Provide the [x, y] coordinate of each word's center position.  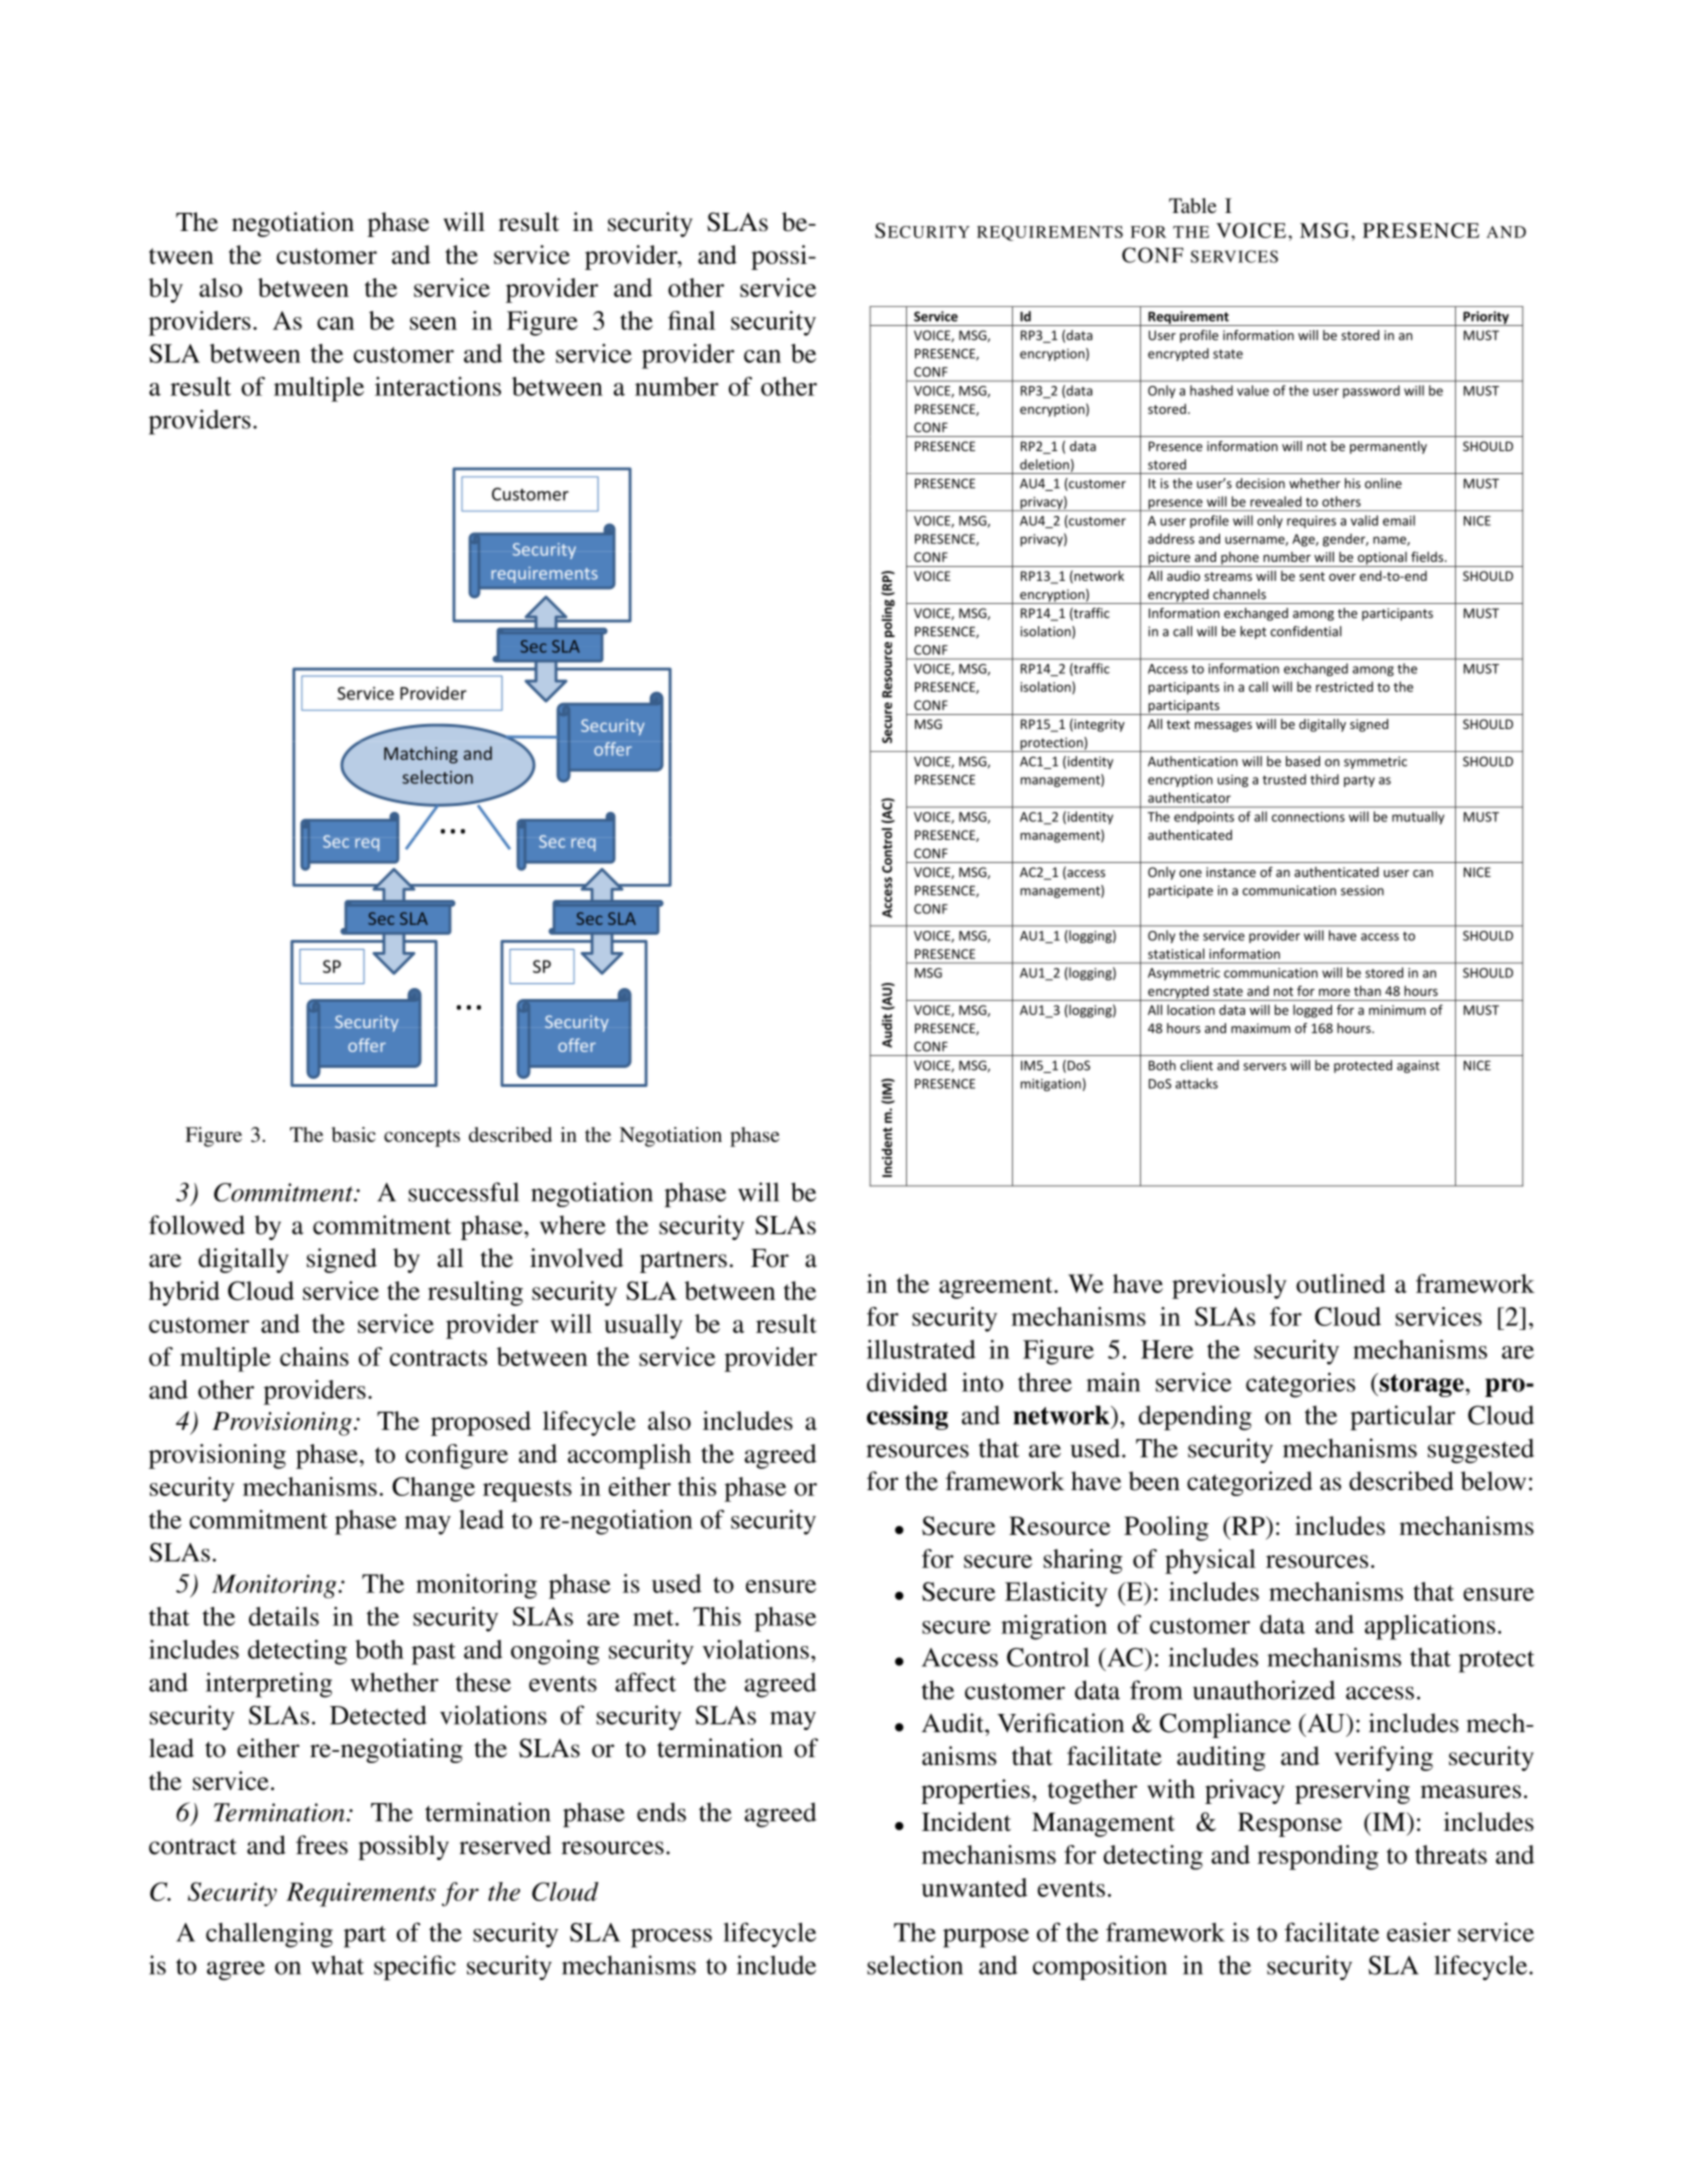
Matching [421, 755]
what [337, 1965]
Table [1193, 205]
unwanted [974, 1887]
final [691, 320]
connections [1308, 817]
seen [433, 323]
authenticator [1189, 797]
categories [1300, 1385]
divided [907, 1382]
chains [314, 1356]
